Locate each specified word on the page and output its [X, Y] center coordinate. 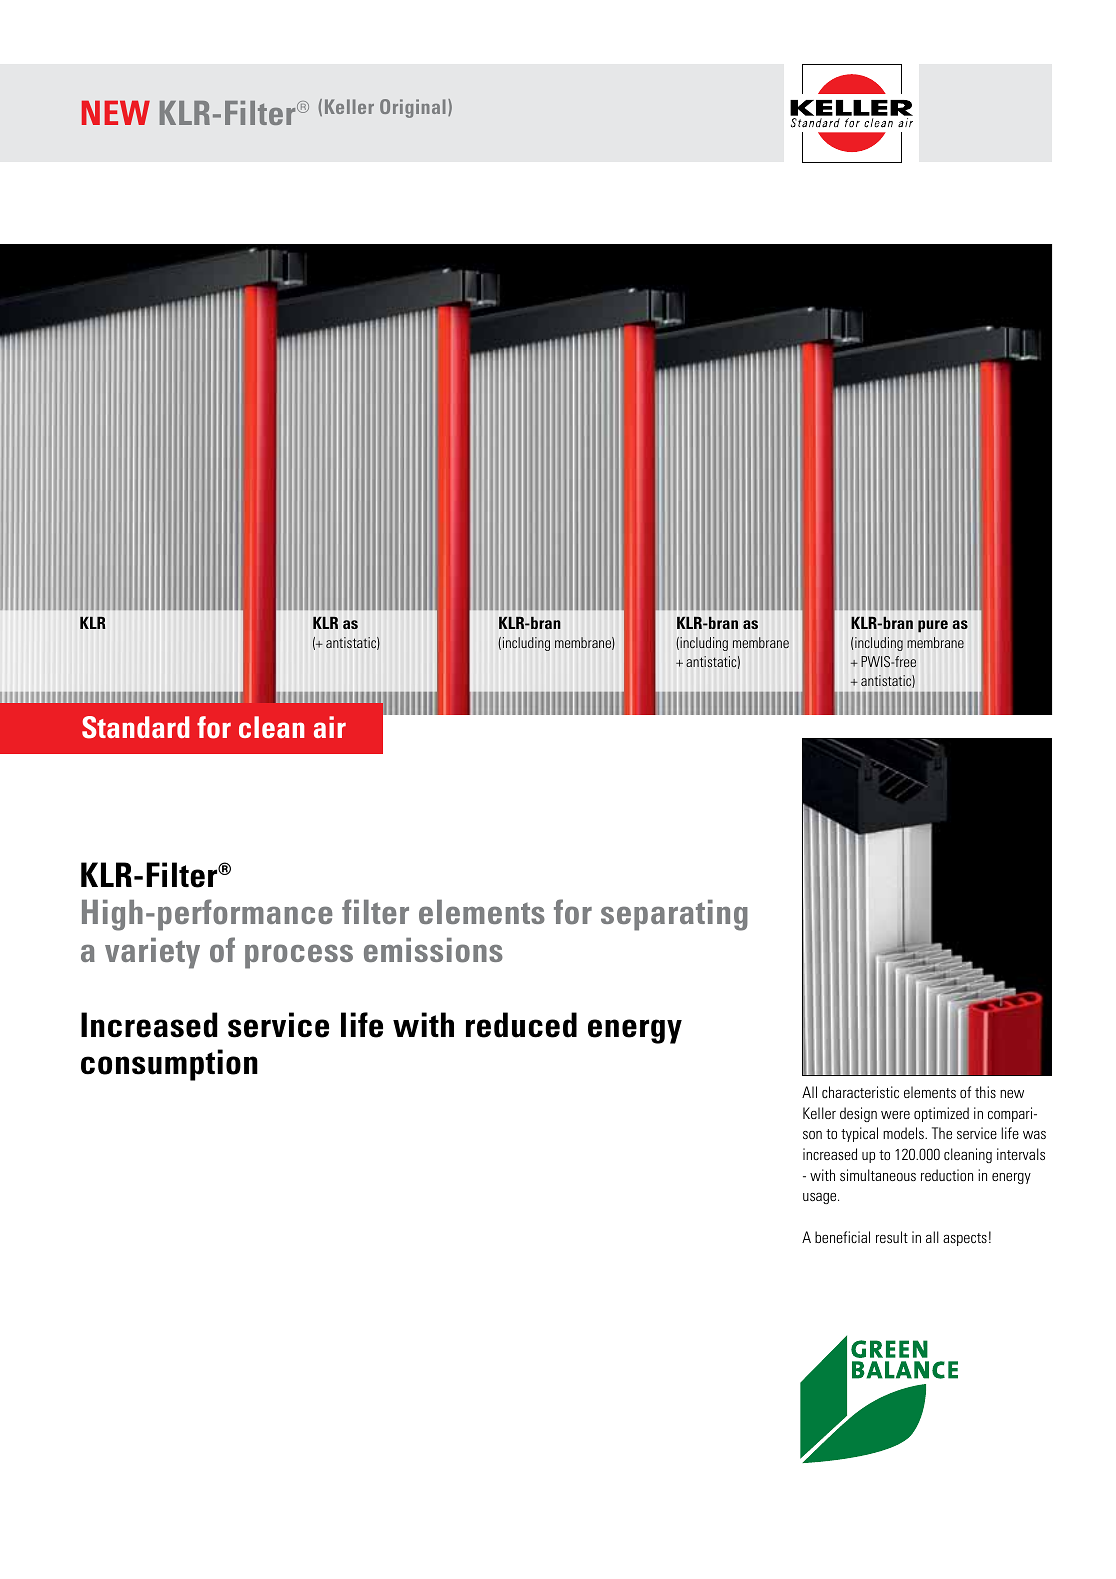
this [985, 1092]
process [299, 956]
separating [674, 915]
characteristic [860, 1092]
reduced [521, 1025]
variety [152, 953]
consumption [169, 1065]
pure [933, 626]
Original [413, 108]
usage [821, 1198]
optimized [941, 1114]
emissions [433, 950]
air [330, 727]
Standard [135, 727]
